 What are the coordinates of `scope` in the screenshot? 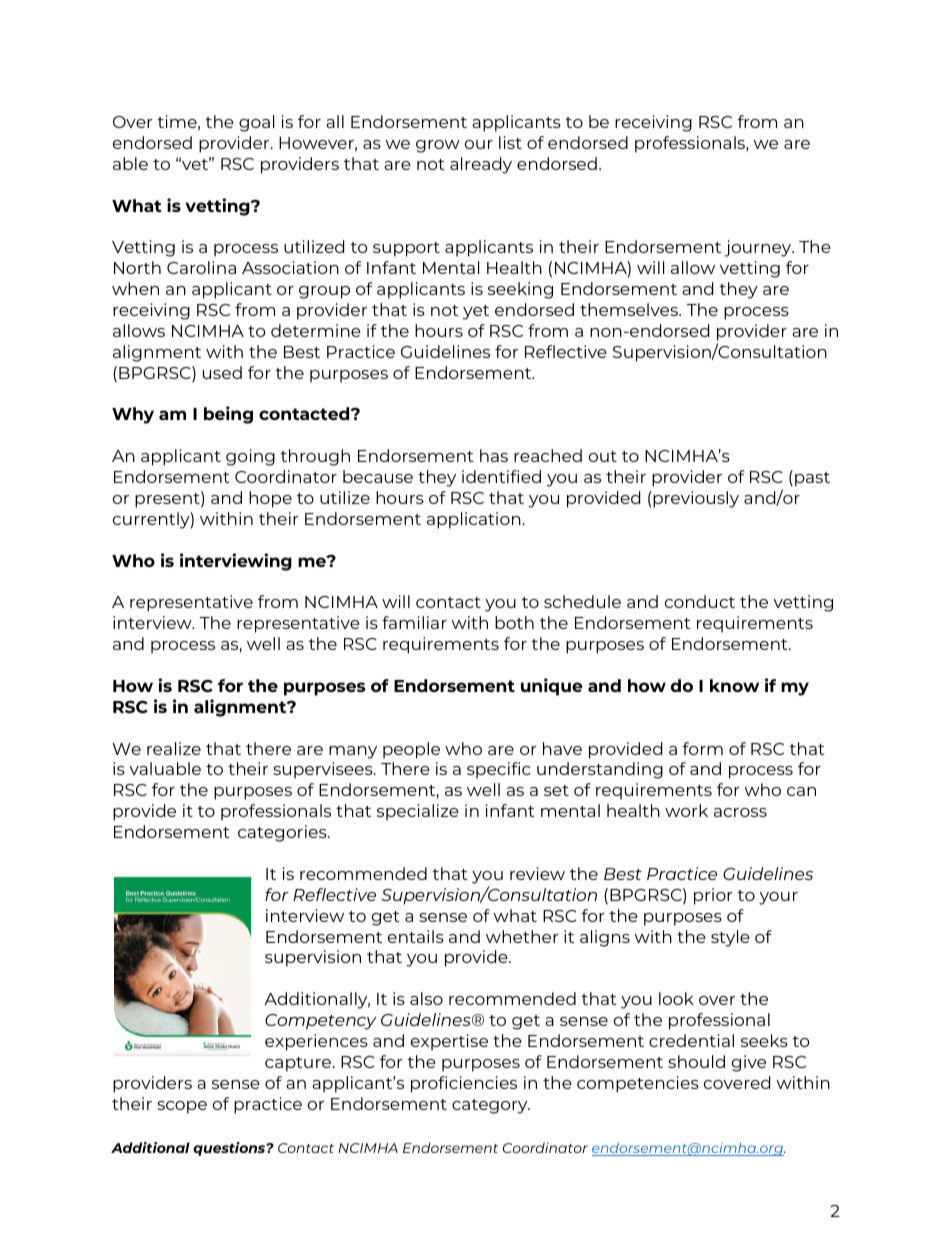 It's located at (182, 1107).
